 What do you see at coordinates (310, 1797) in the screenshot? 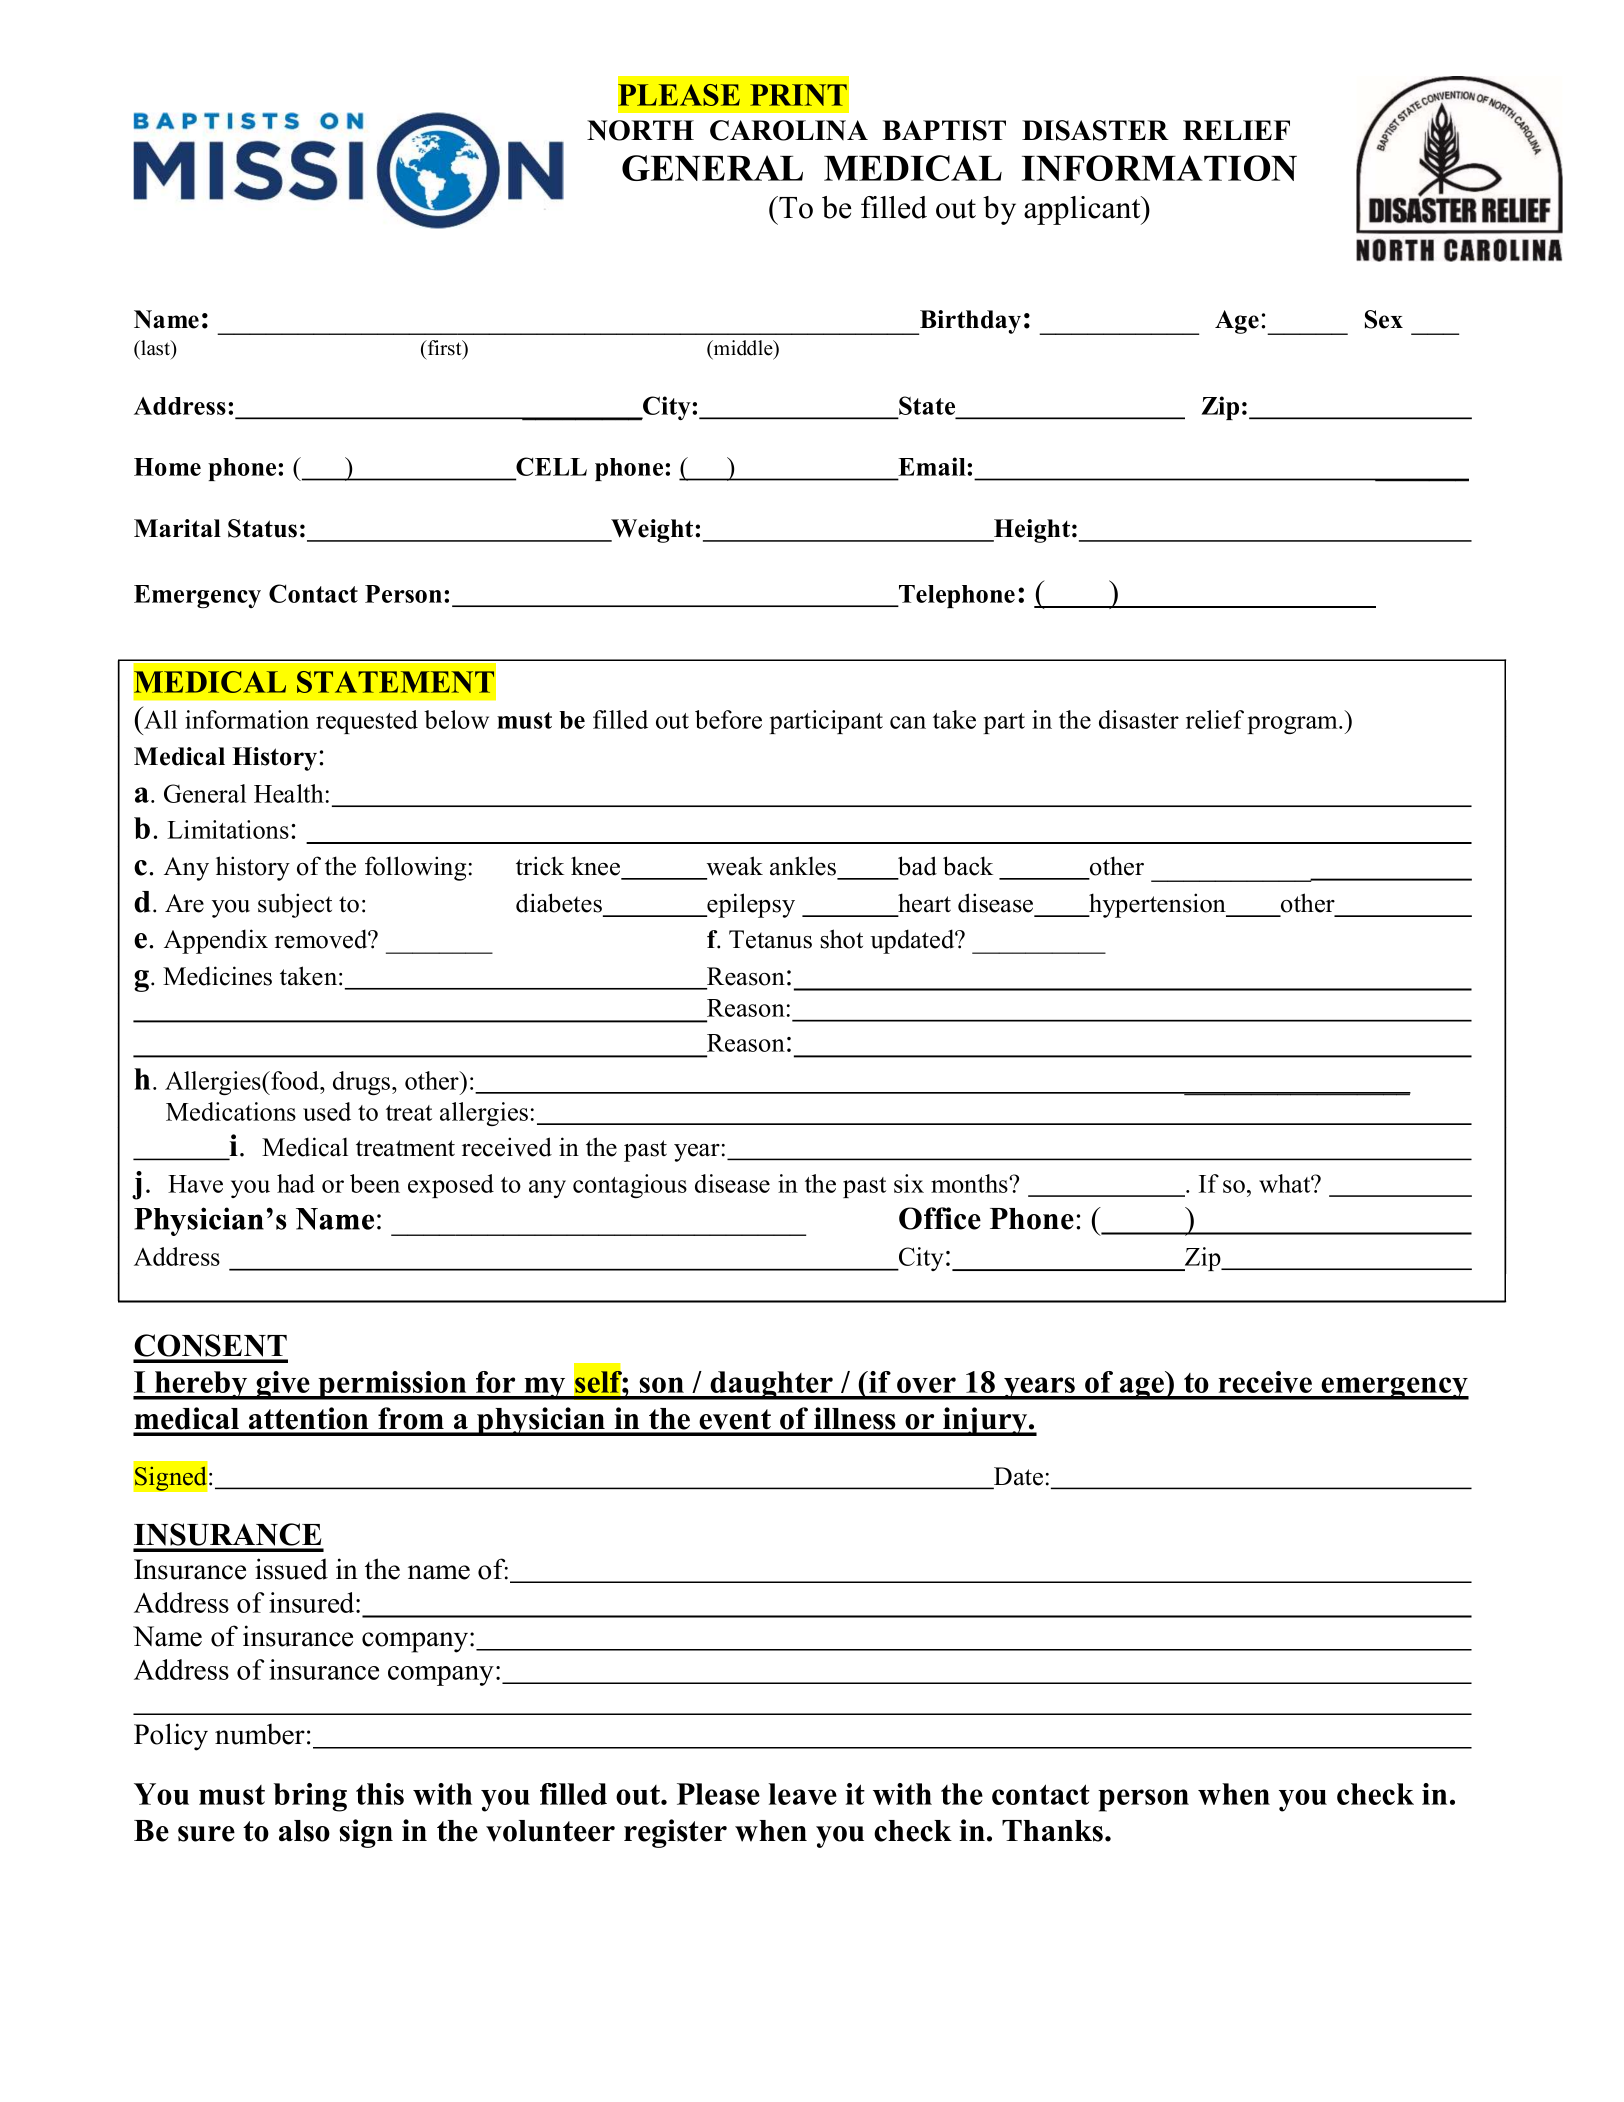
I see `bring` at bounding box center [310, 1797].
